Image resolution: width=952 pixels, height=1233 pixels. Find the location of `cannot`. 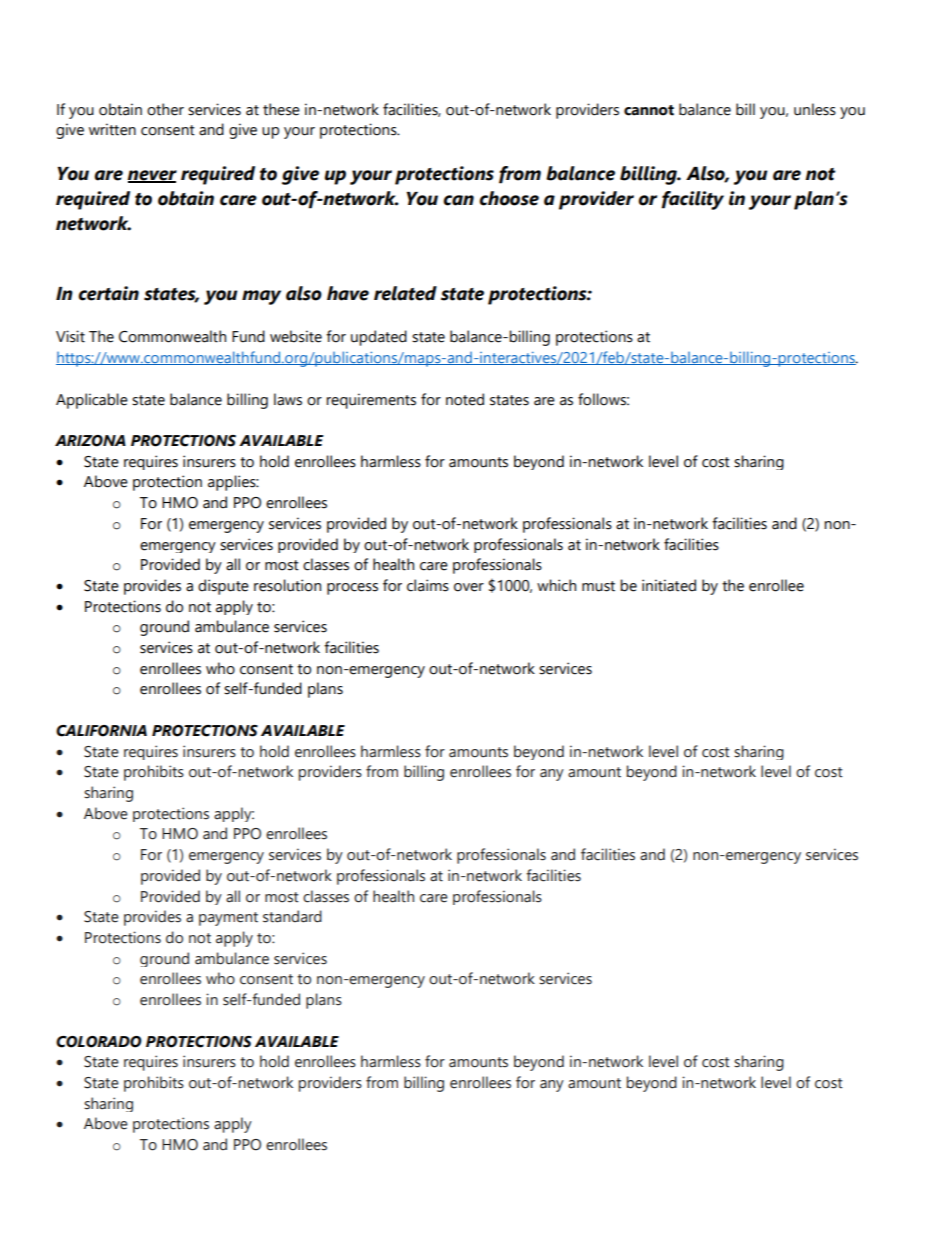

cannot is located at coordinates (649, 110).
